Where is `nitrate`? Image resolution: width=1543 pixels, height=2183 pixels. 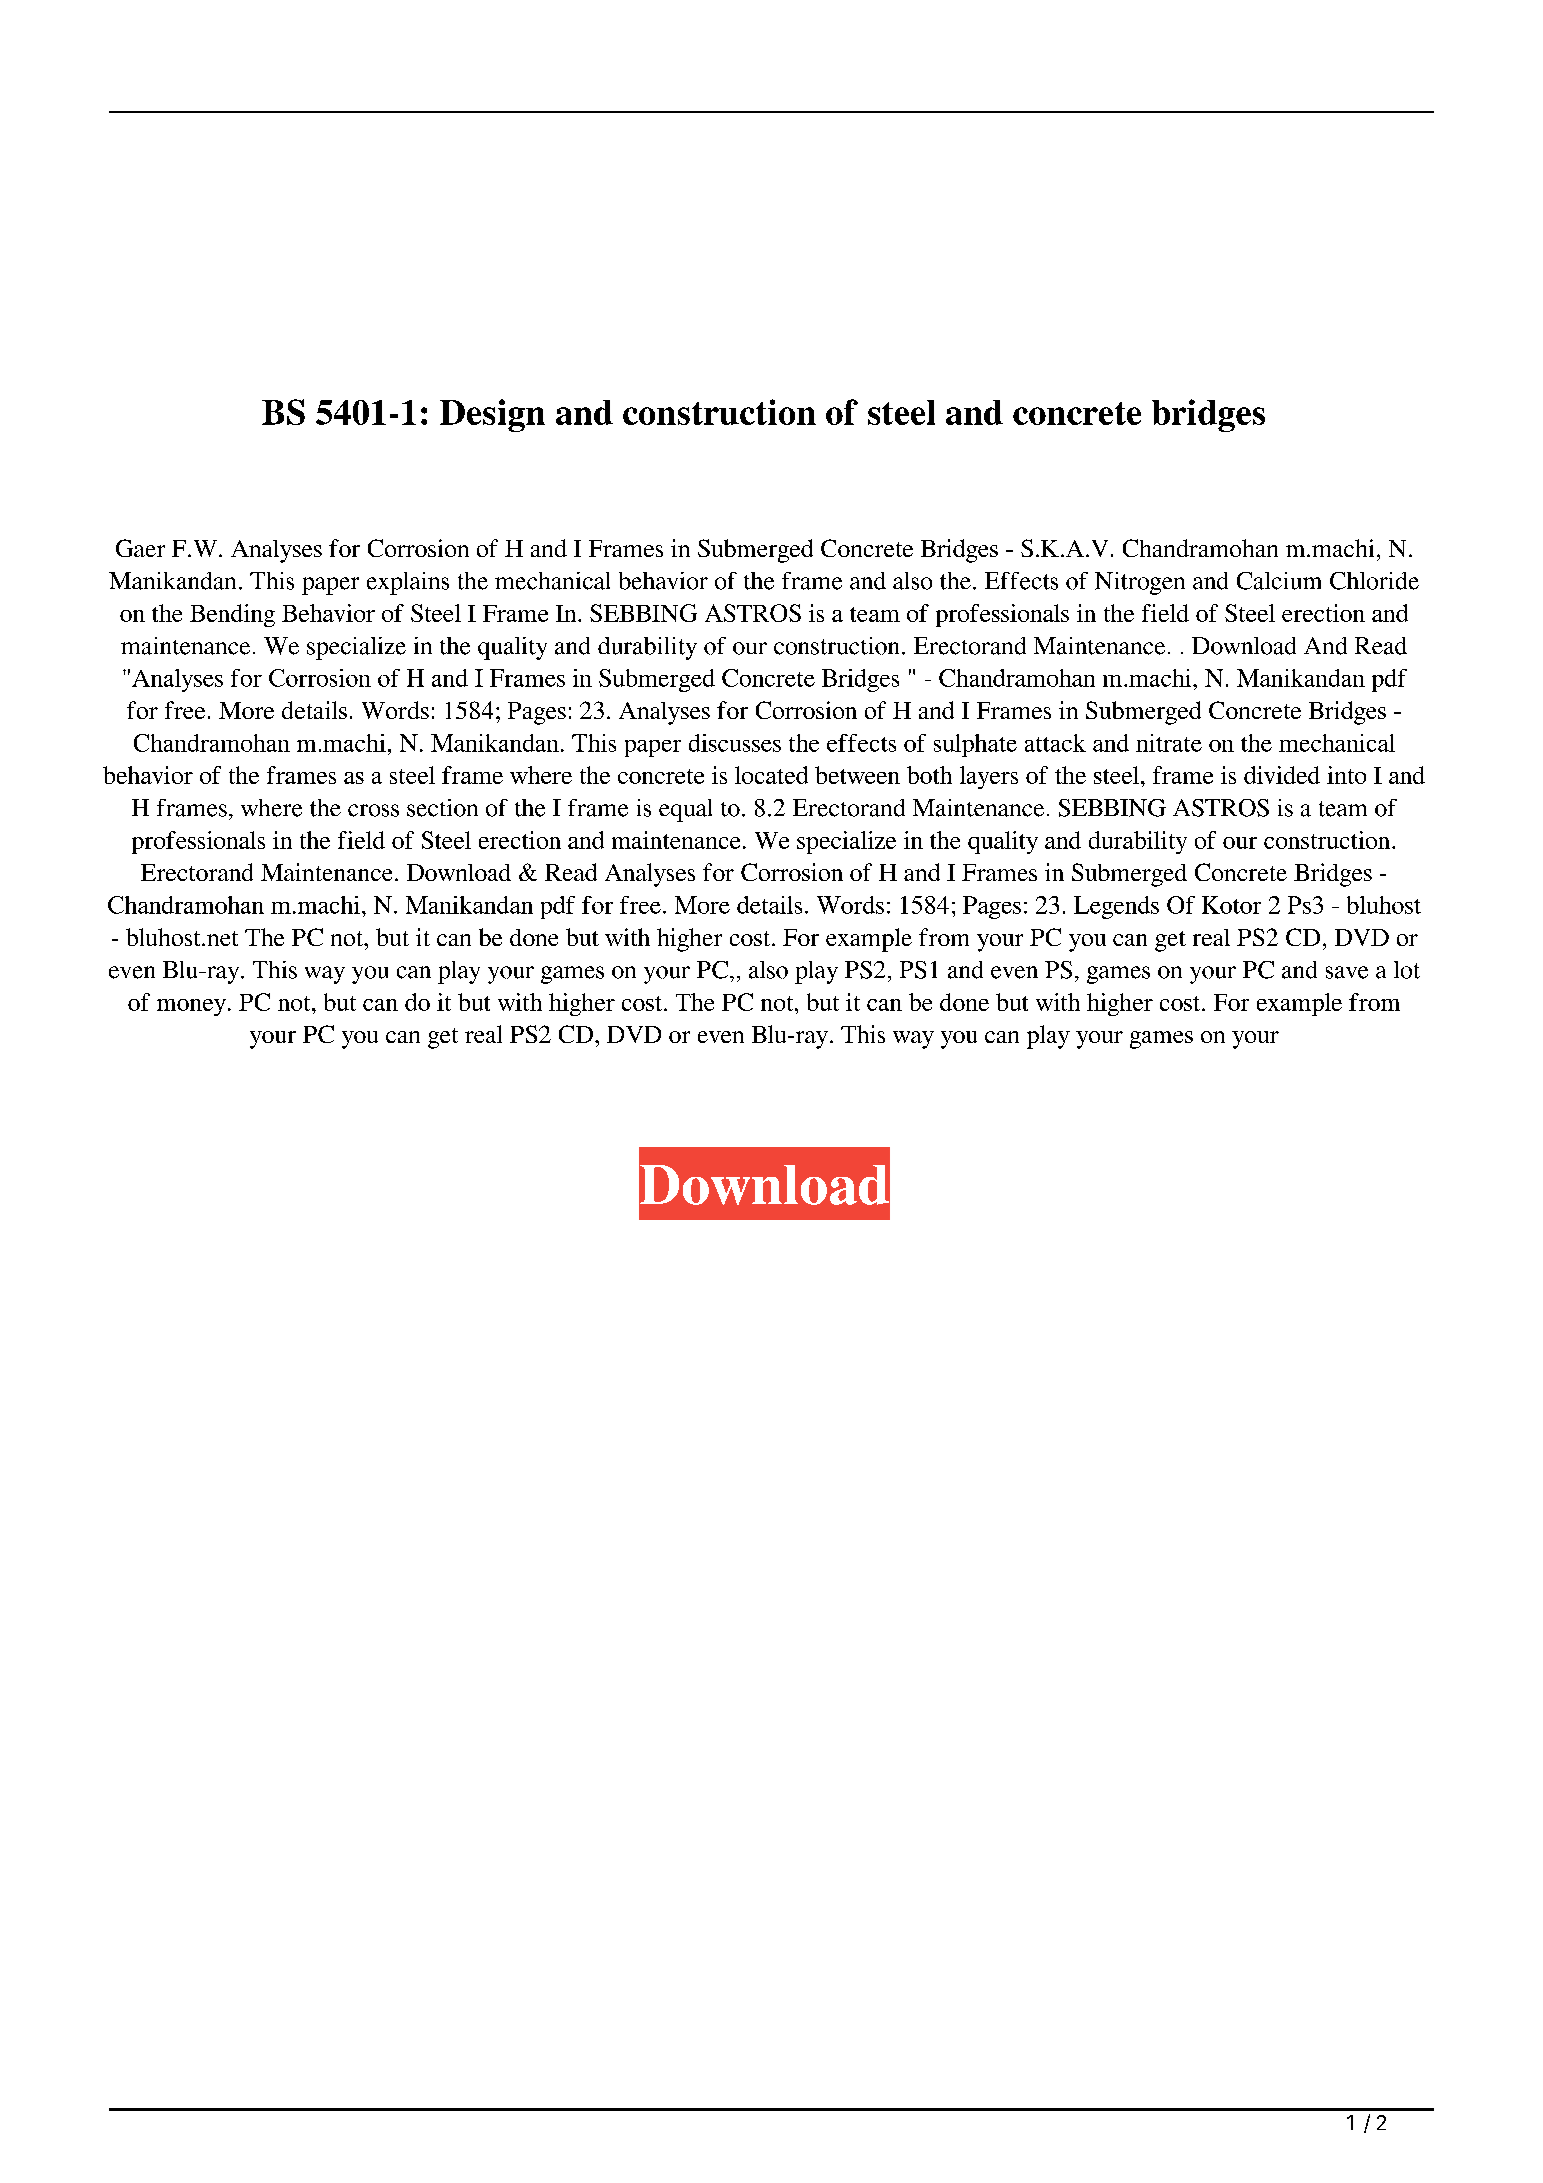
nitrate is located at coordinates (1169, 743).
